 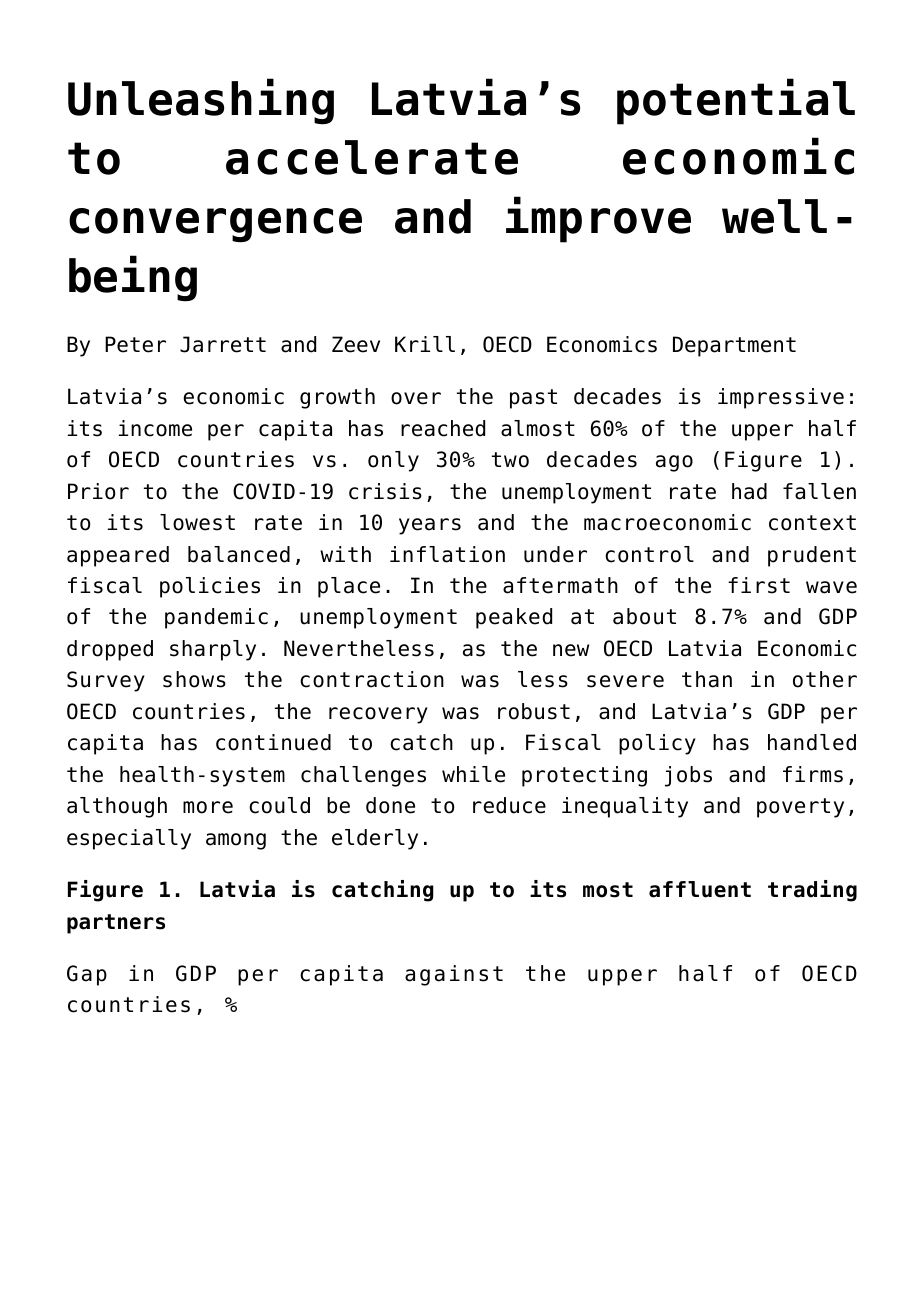 What do you see at coordinates (688, 776) in the screenshot?
I see `jobs` at bounding box center [688, 776].
